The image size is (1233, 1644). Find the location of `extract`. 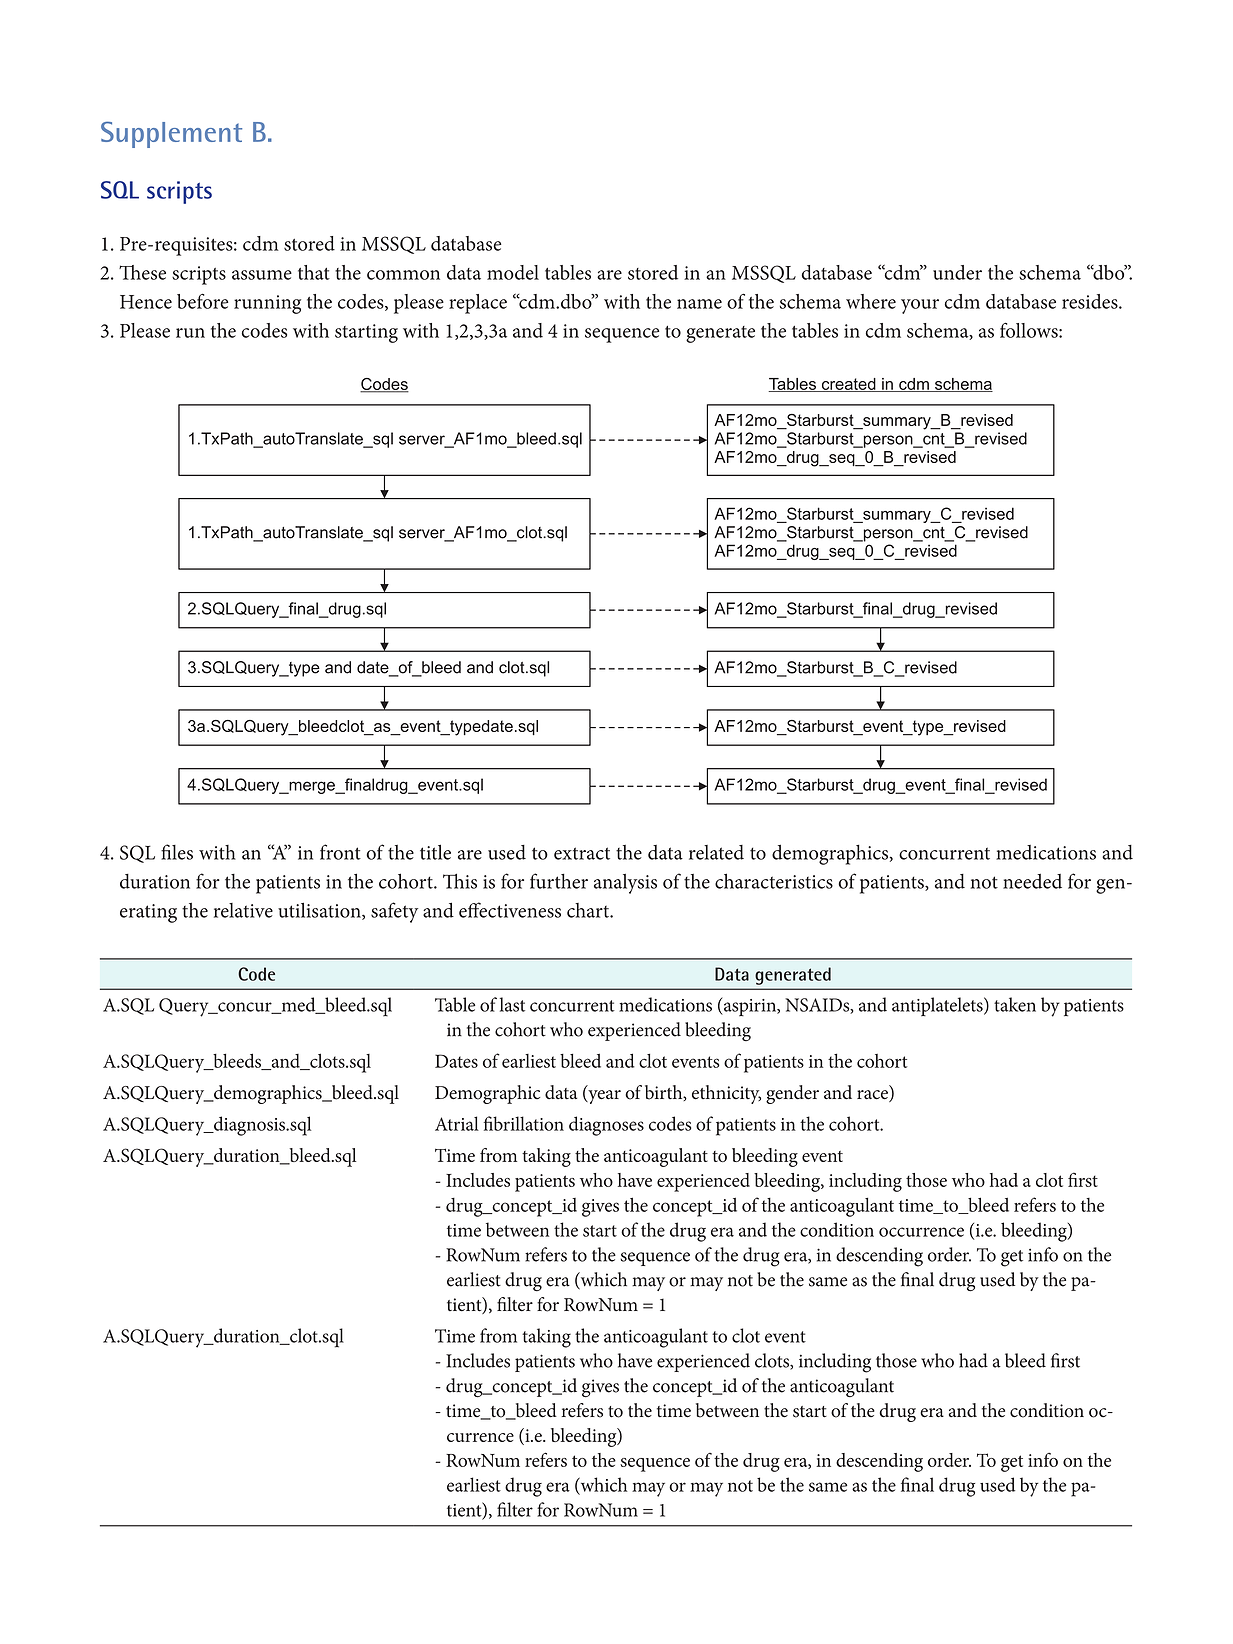

extract is located at coordinates (582, 853).
